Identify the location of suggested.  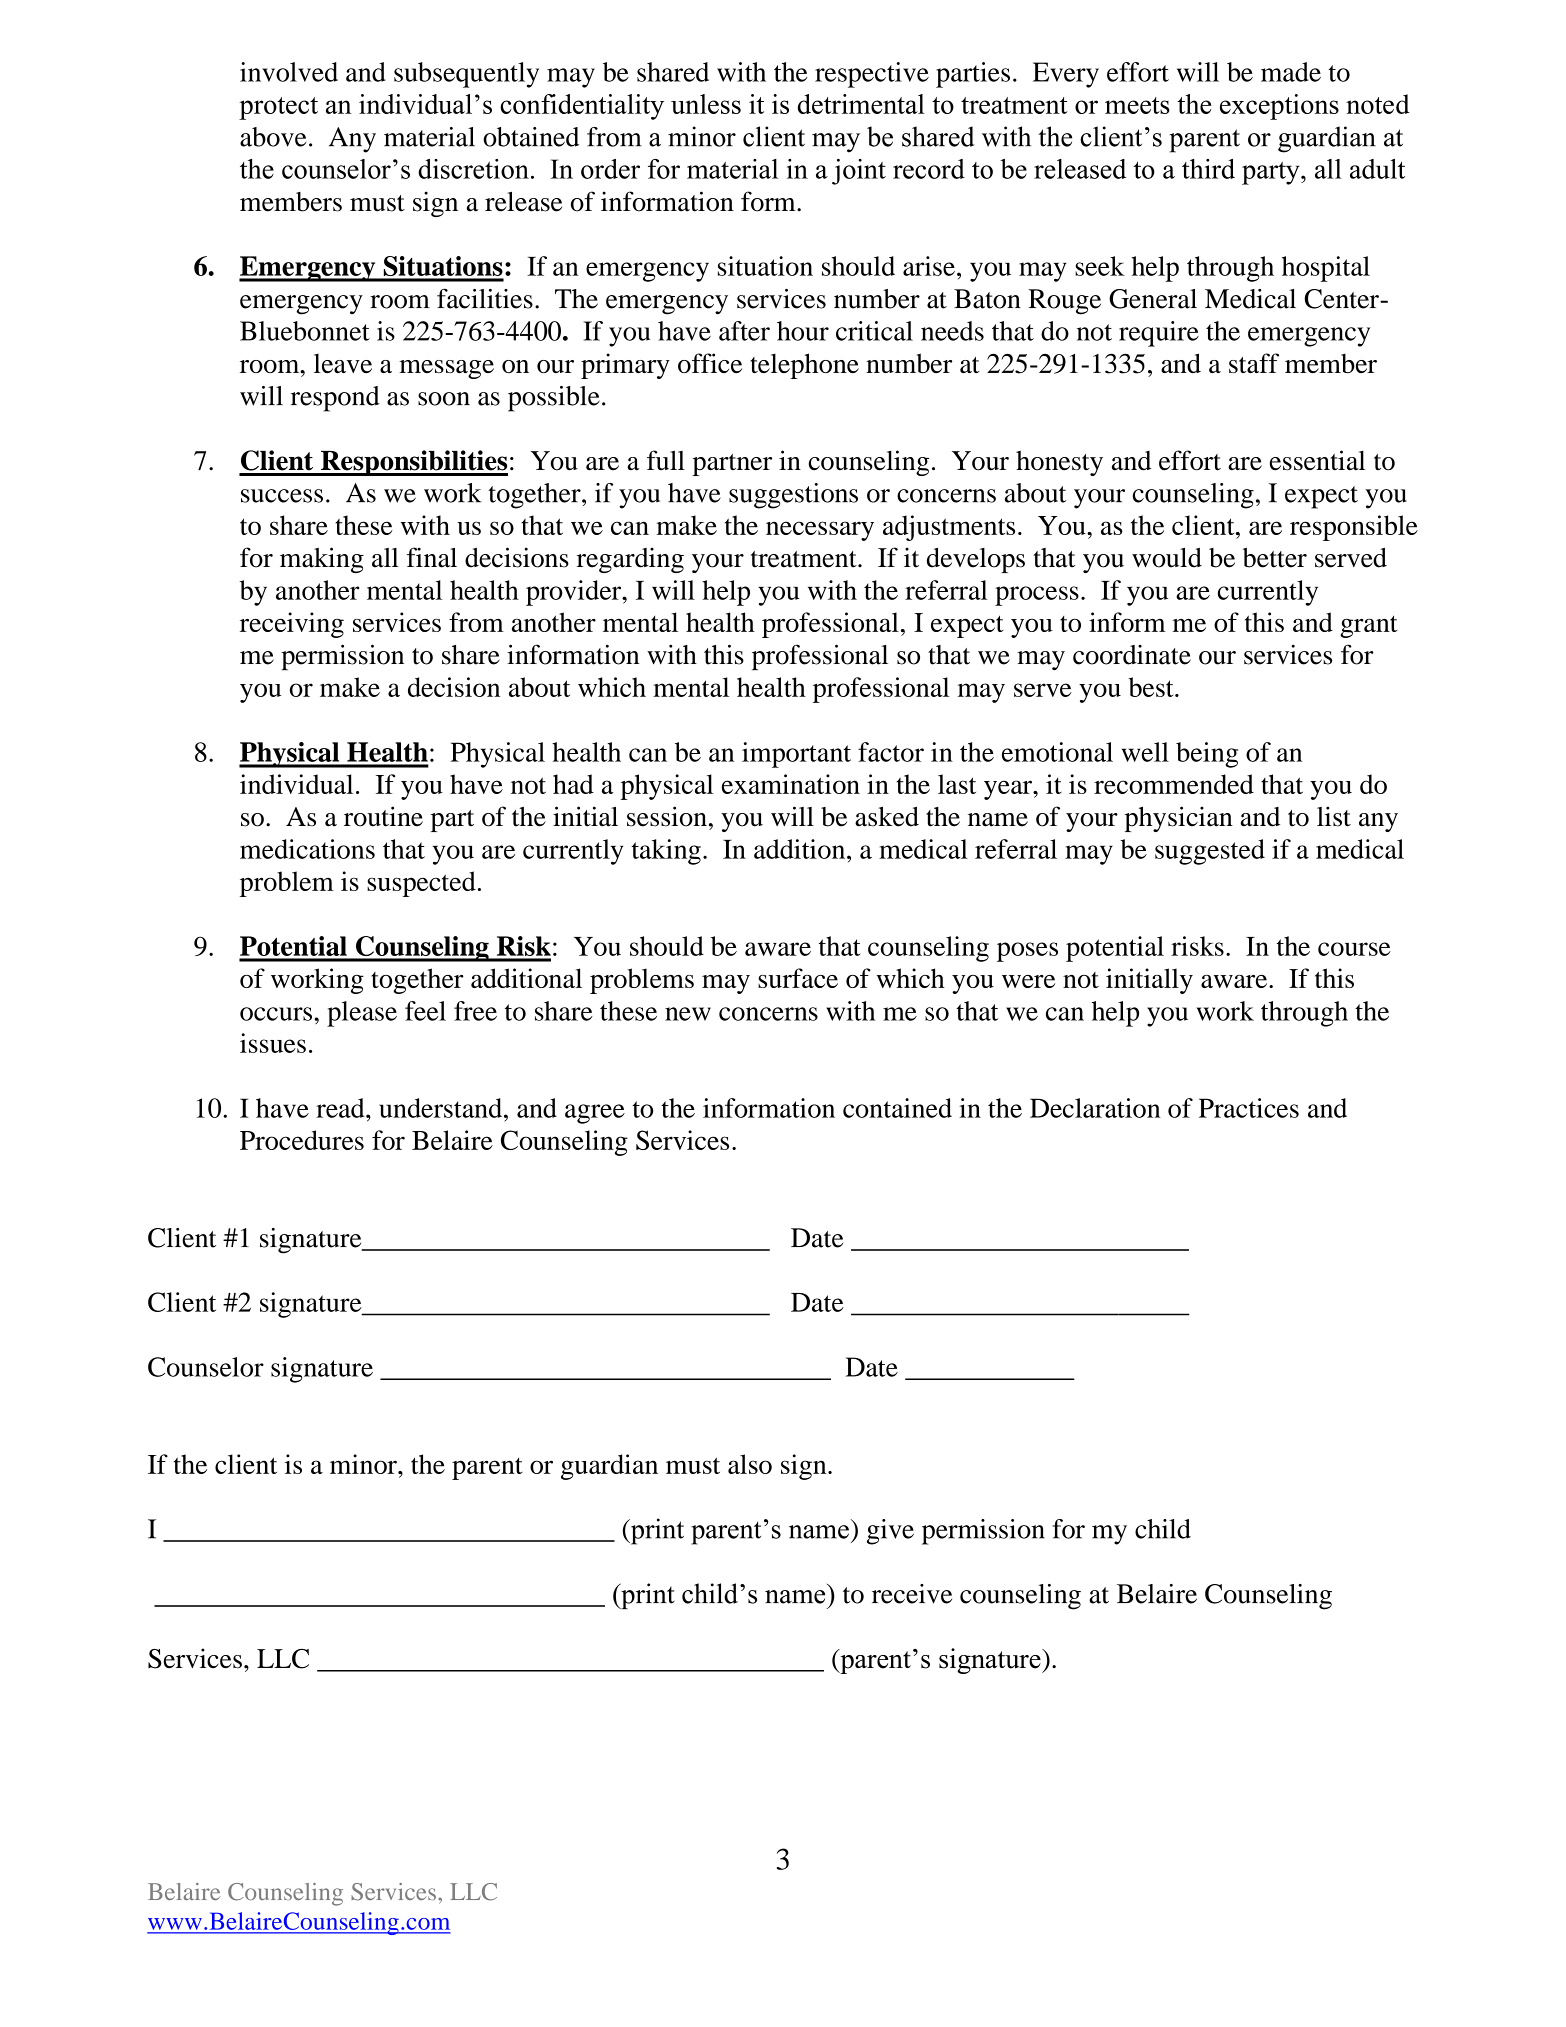
(1210, 852).
